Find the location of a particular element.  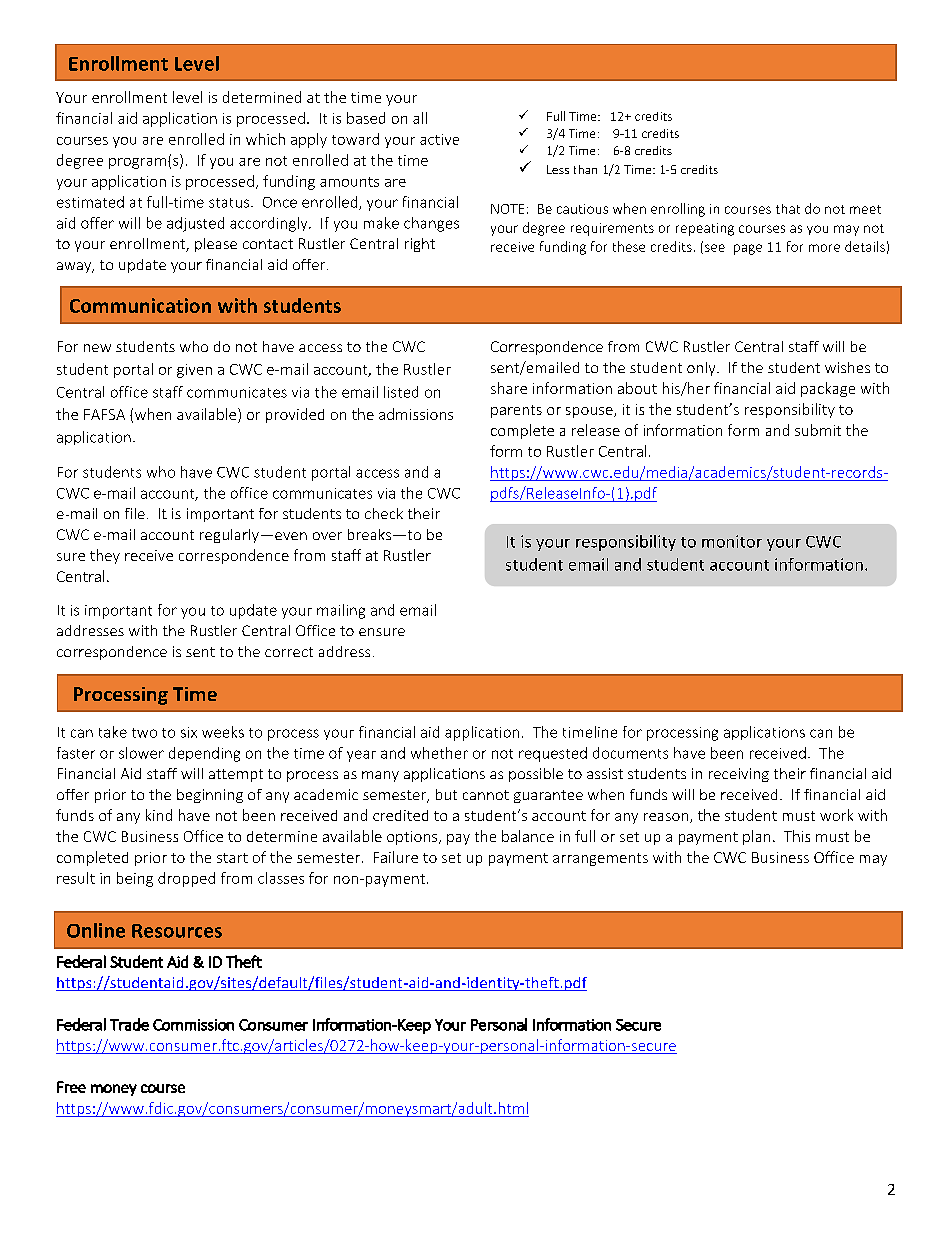

submit is located at coordinates (818, 430).
